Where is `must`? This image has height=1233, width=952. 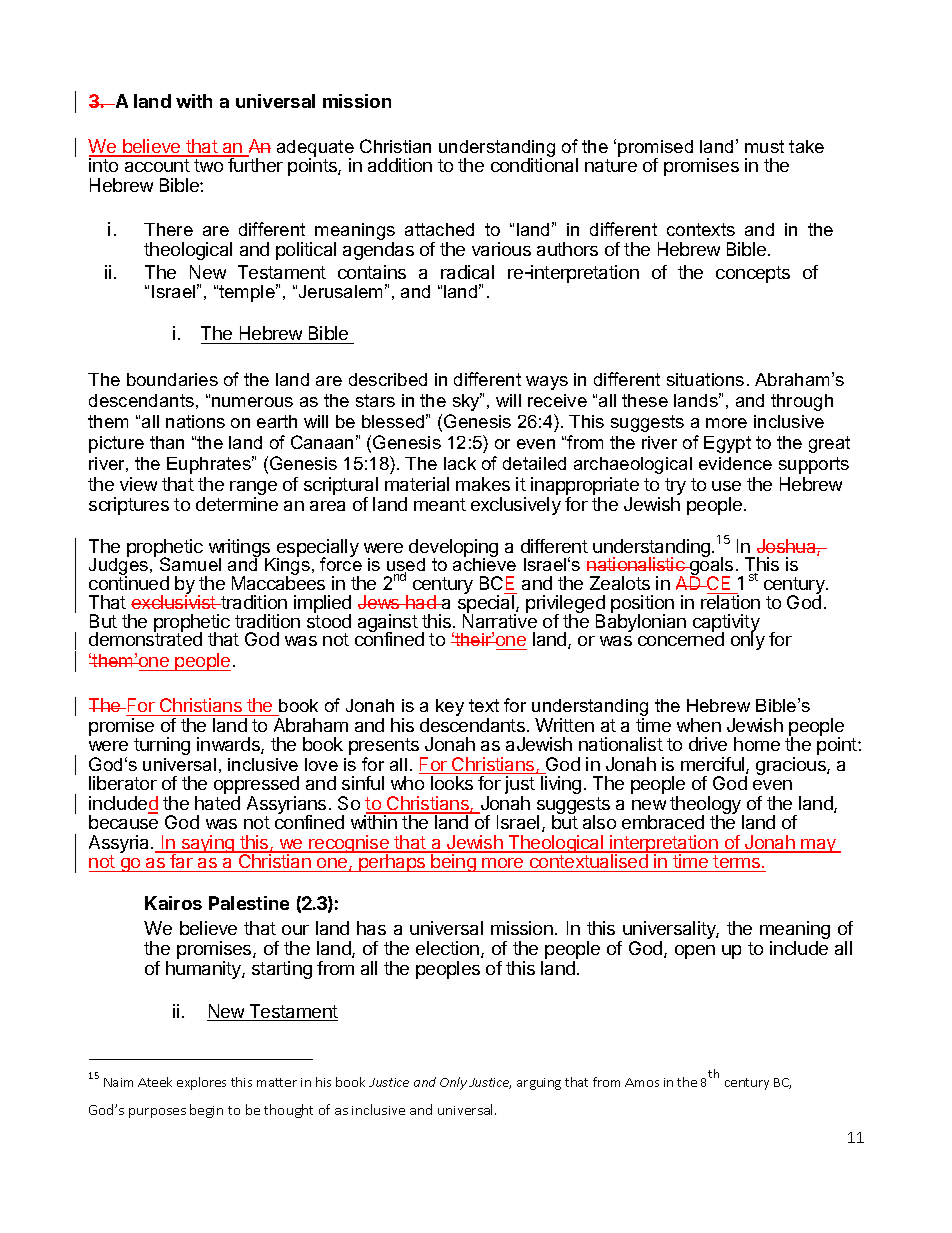 must is located at coordinates (764, 146).
